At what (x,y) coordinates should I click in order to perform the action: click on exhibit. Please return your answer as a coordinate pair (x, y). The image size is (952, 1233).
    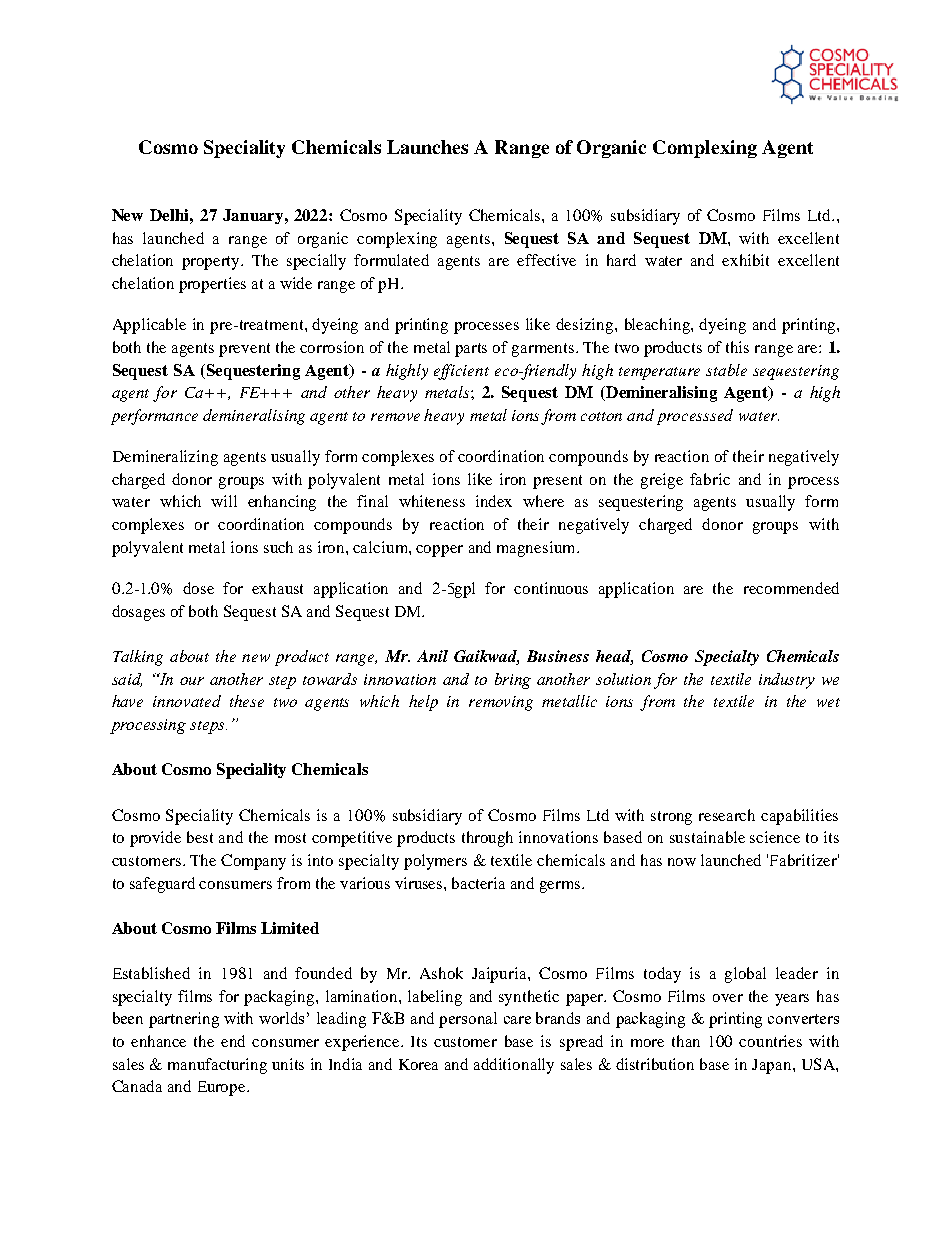
    Looking at the image, I should click on (745, 260).
